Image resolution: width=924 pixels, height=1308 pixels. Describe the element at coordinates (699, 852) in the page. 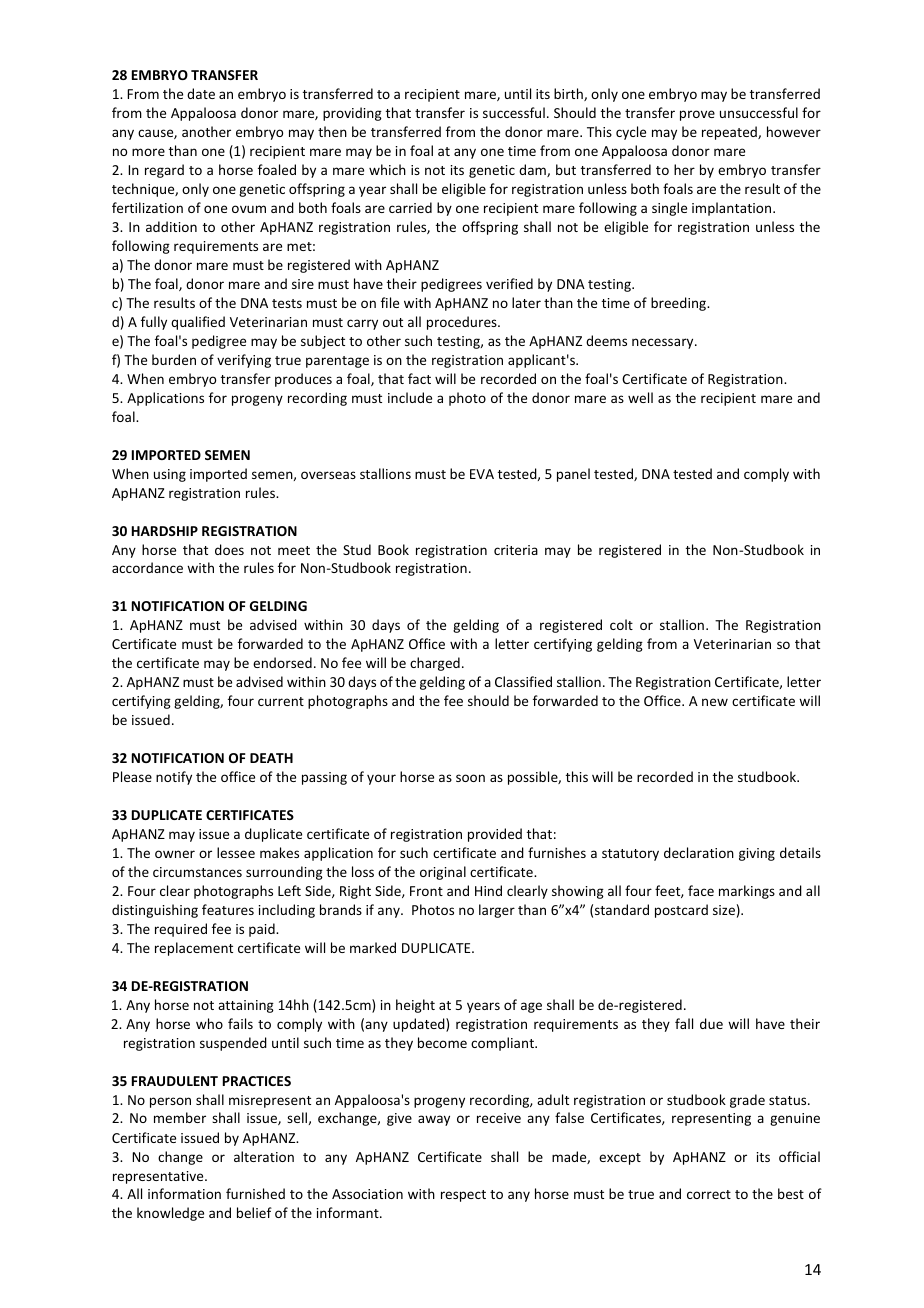

I see `declaration` at that location.
